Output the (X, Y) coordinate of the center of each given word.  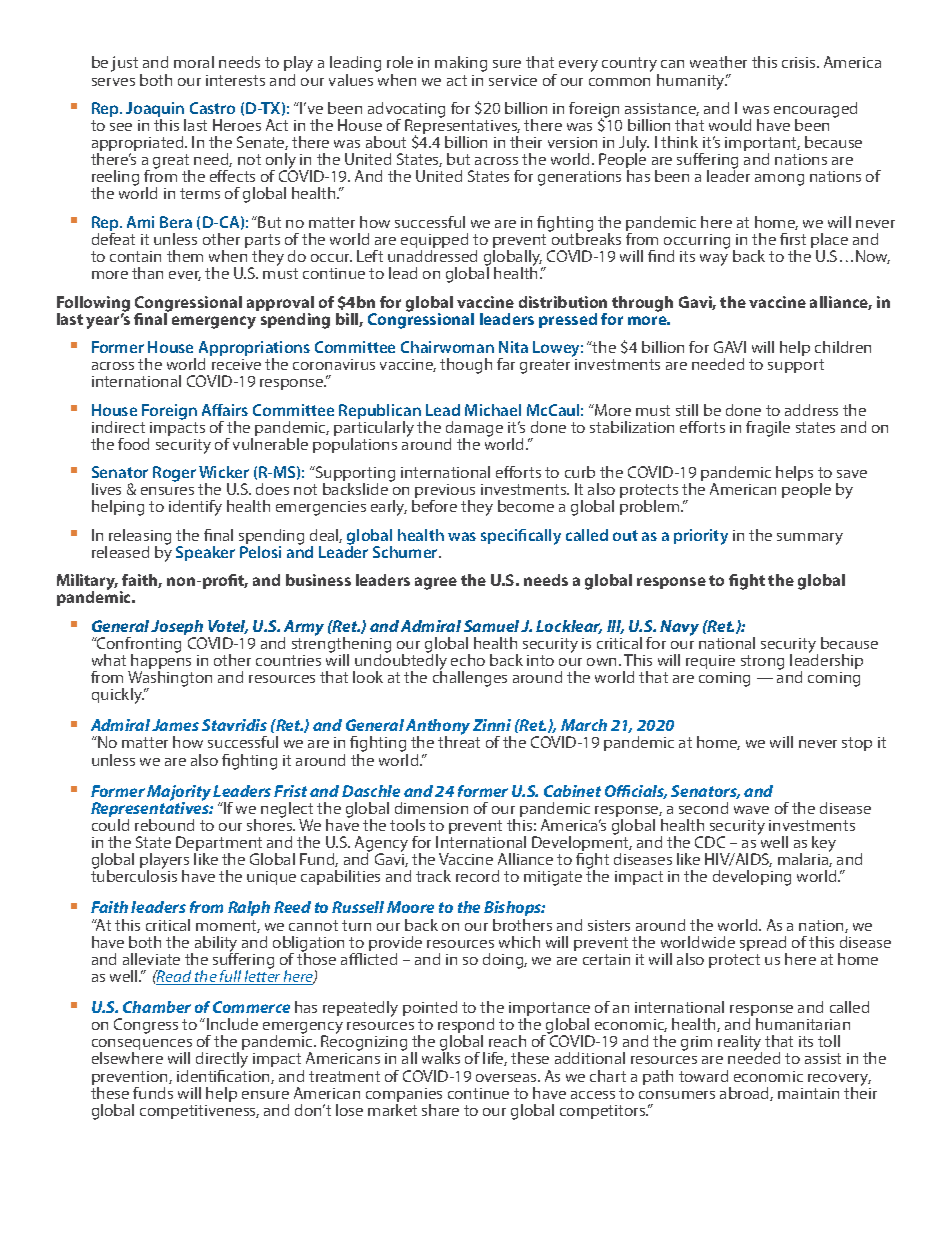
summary (810, 539)
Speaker (205, 553)
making (461, 64)
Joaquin (156, 111)
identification (224, 1075)
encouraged (815, 111)
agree (436, 583)
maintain (808, 1093)
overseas (507, 1078)
